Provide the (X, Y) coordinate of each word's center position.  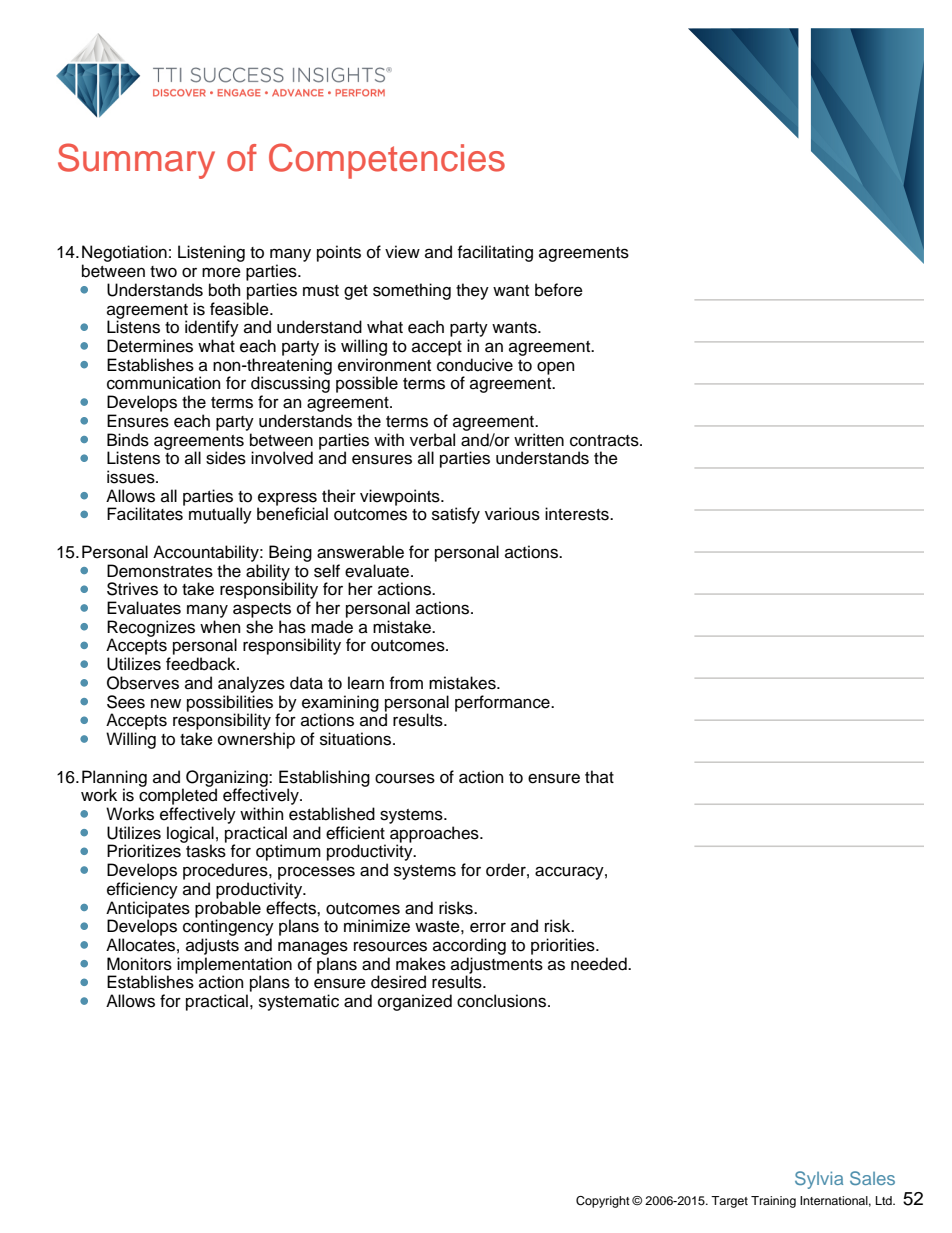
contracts (605, 441)
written (539, 440)
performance (503, 703)
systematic (299, 1002)
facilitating (495, 253)
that (599, 776)
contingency (228, 926)
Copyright (603, 1202)
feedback (202, 664)
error (488, 927)
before (559, 290)
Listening (211, 253)
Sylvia (819, 1180)
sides (226, 458)
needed (600, 964)
